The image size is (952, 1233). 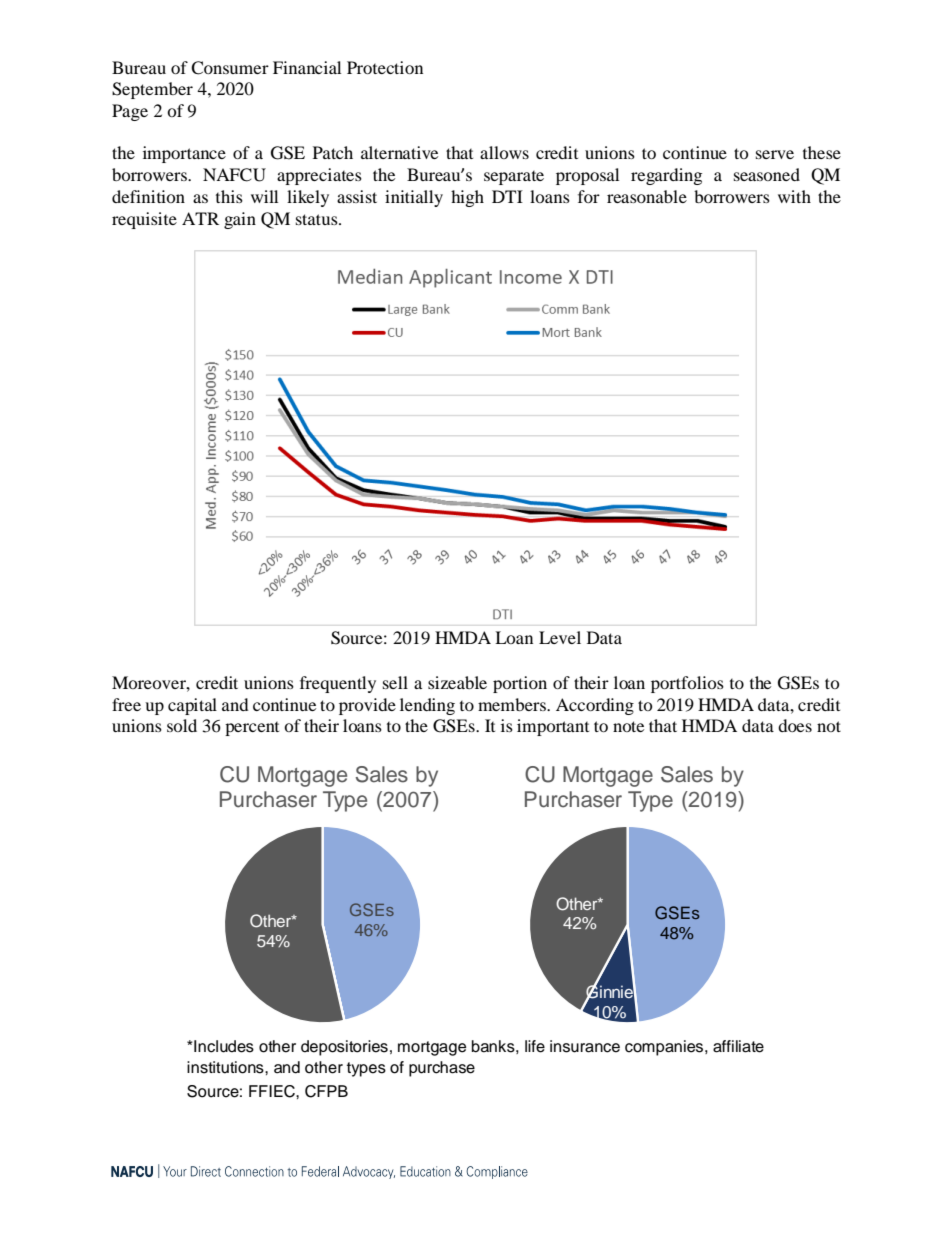 I want to click on institutions, so click(x=226, y=1067).
